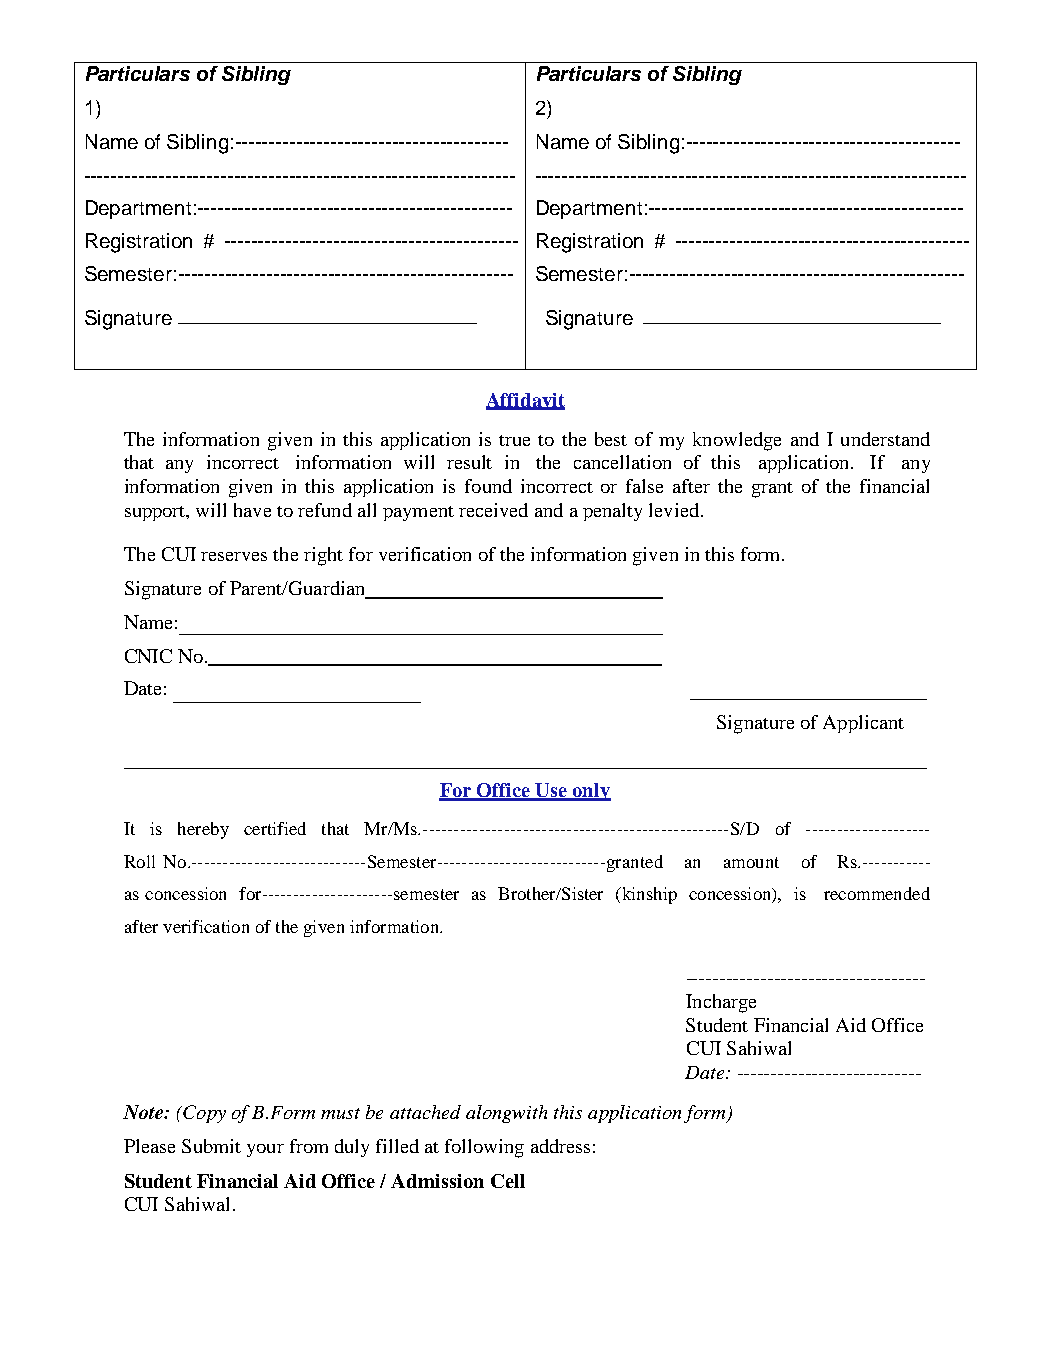 The height and width of the document is (1361, 1051). I want to click on knowledge, so click(737, 441).
